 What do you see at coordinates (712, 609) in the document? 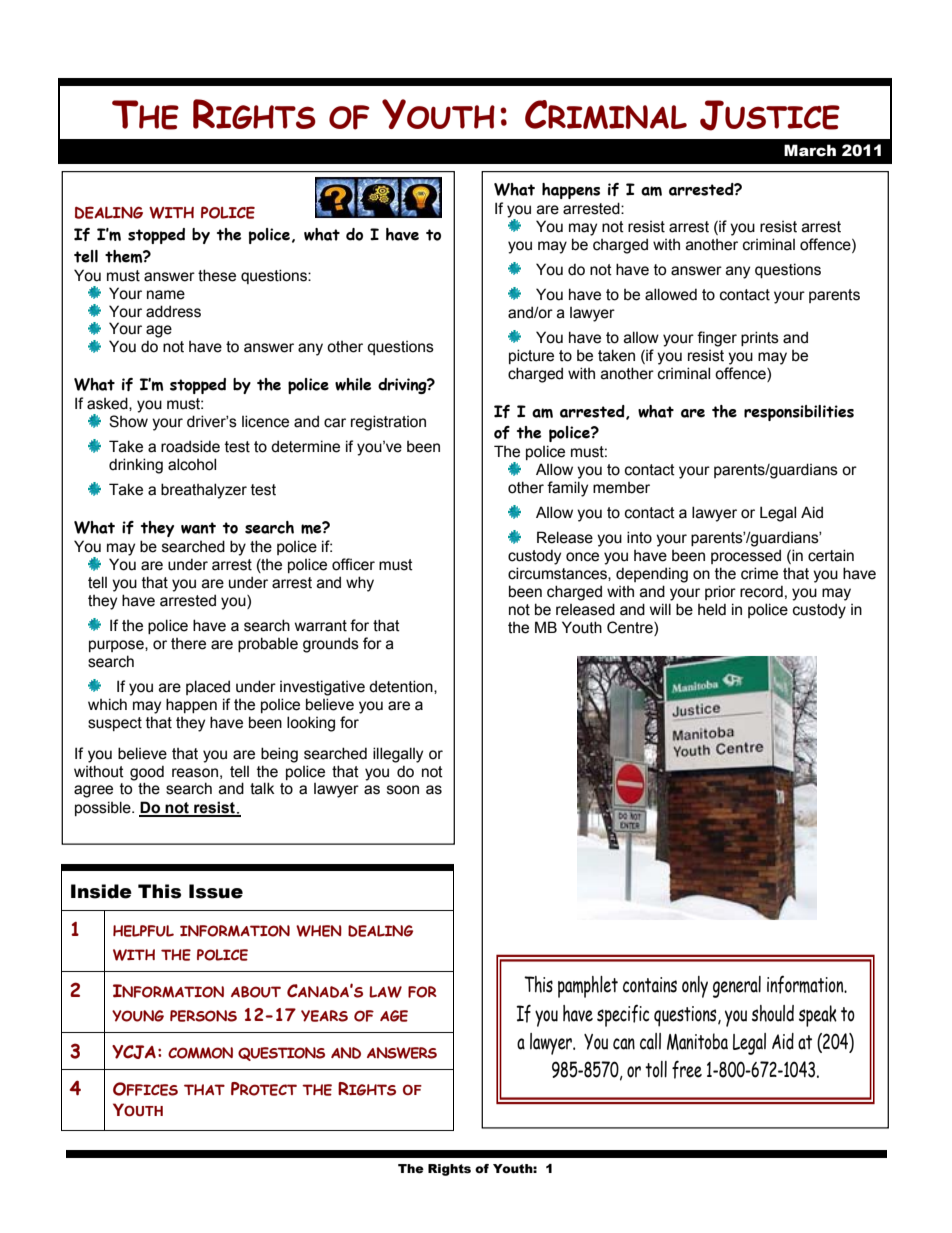
I see `held` at bounding box center [712, 609].
